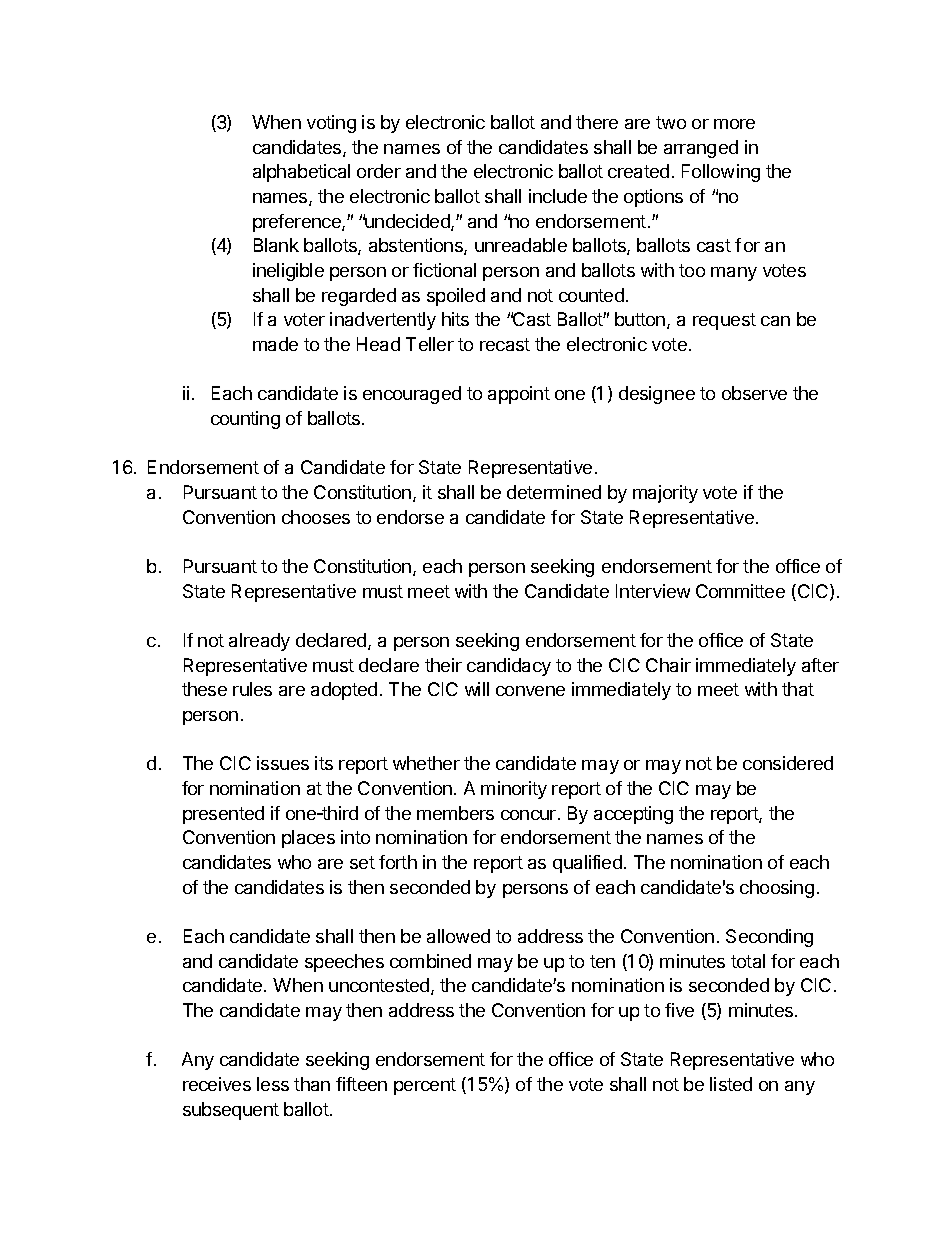  Describe the element at coordinates (734, 124) in the screenshot. I see `more` at that location.
